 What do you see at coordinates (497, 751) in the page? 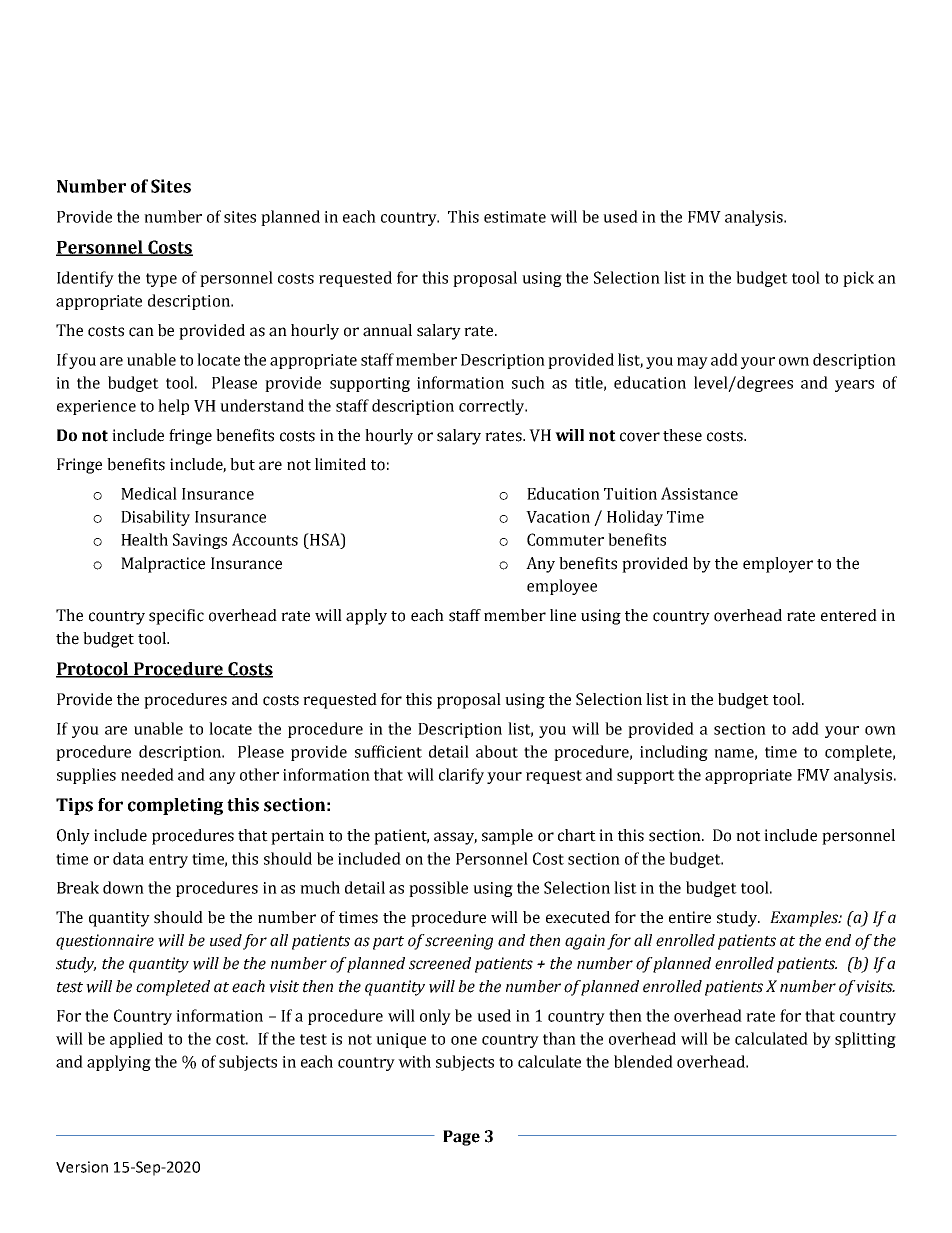
I see `about` at bounding box center [497, 751].
